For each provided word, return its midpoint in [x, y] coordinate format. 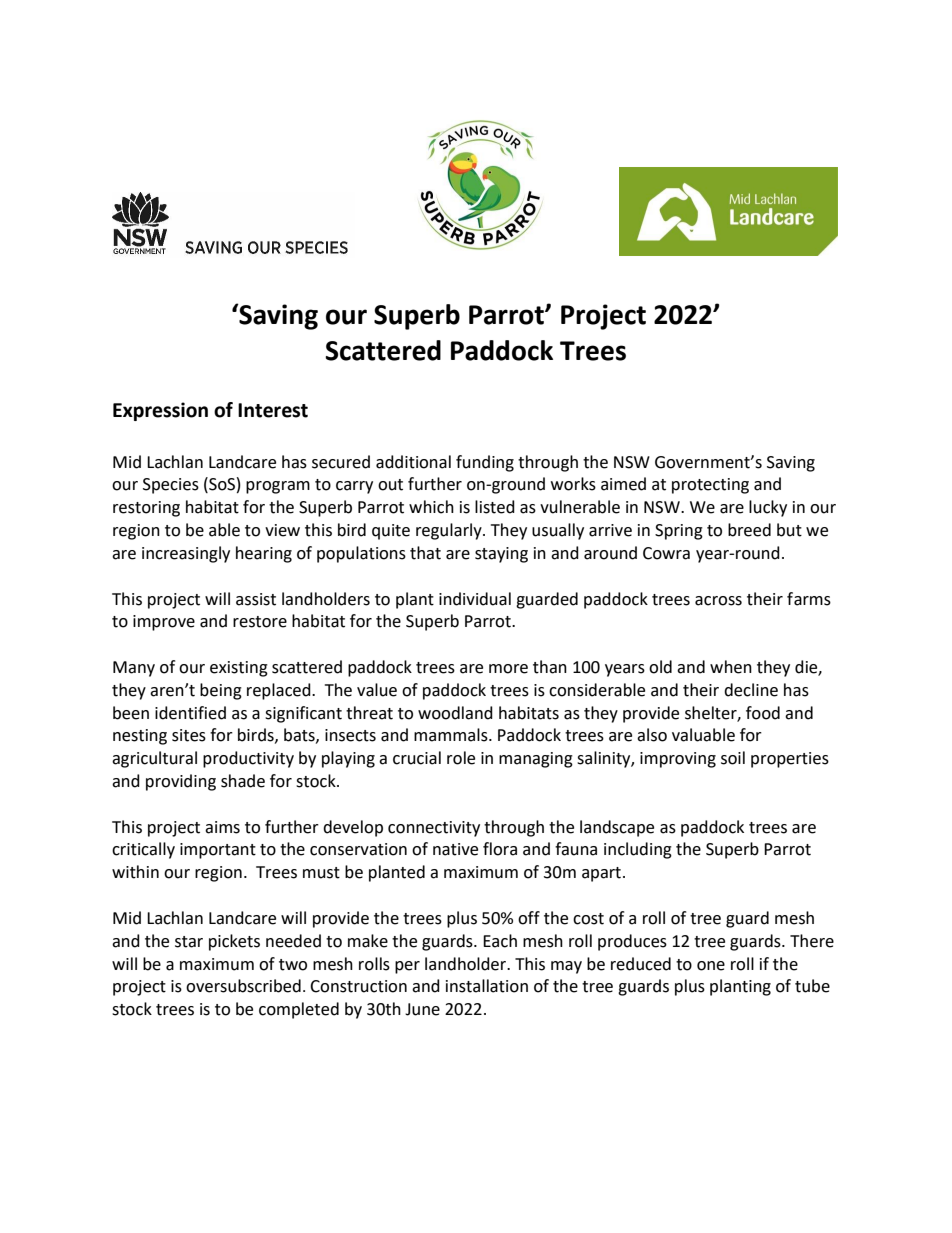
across [718, 601]
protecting [710, 486]
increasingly [186, 554]
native [455, 849]
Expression [160, 411]
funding [485, 463]
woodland [455, 713]
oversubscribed [243, 986]
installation [487, 986]
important [218, 851]
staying [501, 555]
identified [190, 713]
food [763, 713]
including [638, 850]
